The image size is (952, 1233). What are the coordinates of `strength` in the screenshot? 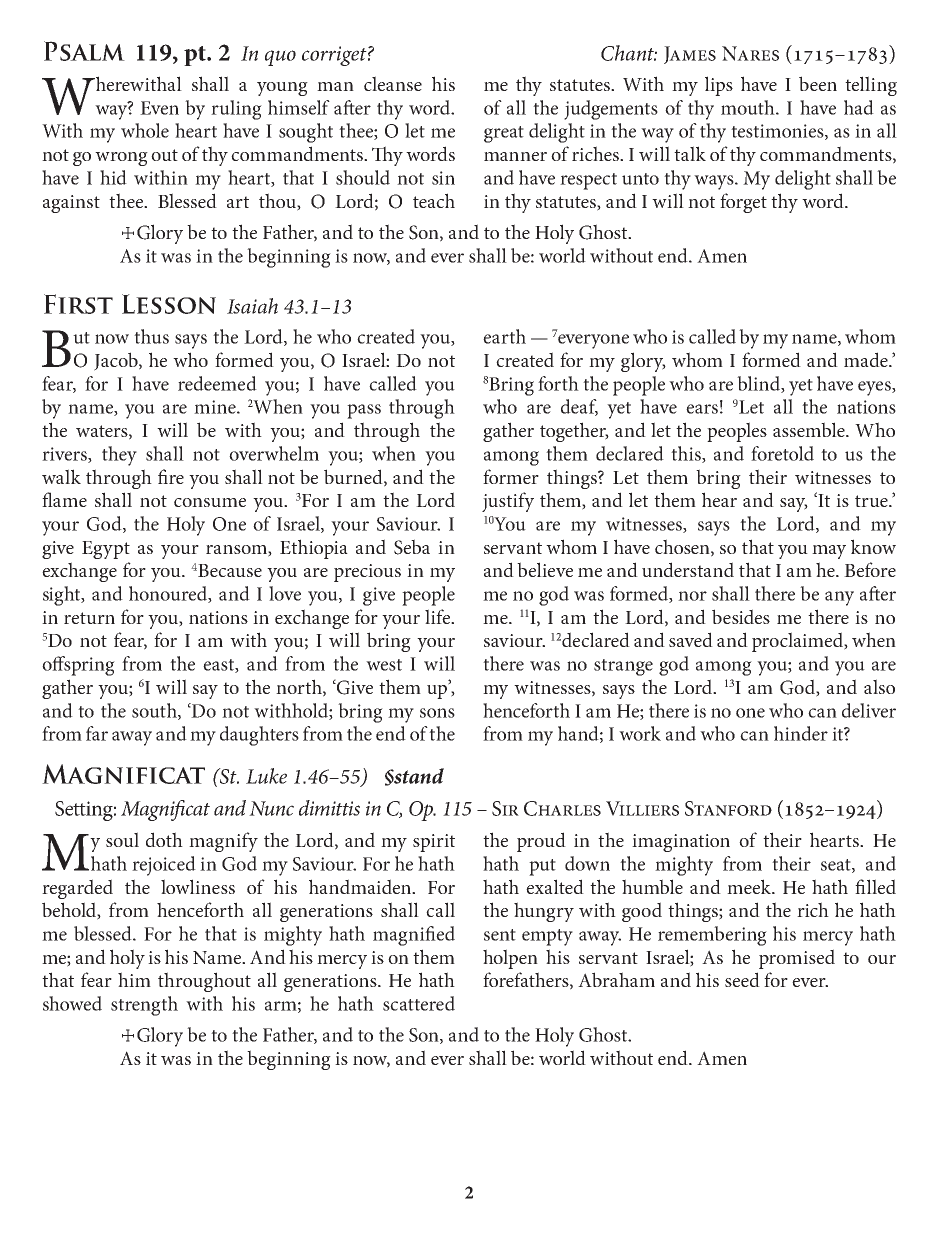 It's located at (144, 1006).
